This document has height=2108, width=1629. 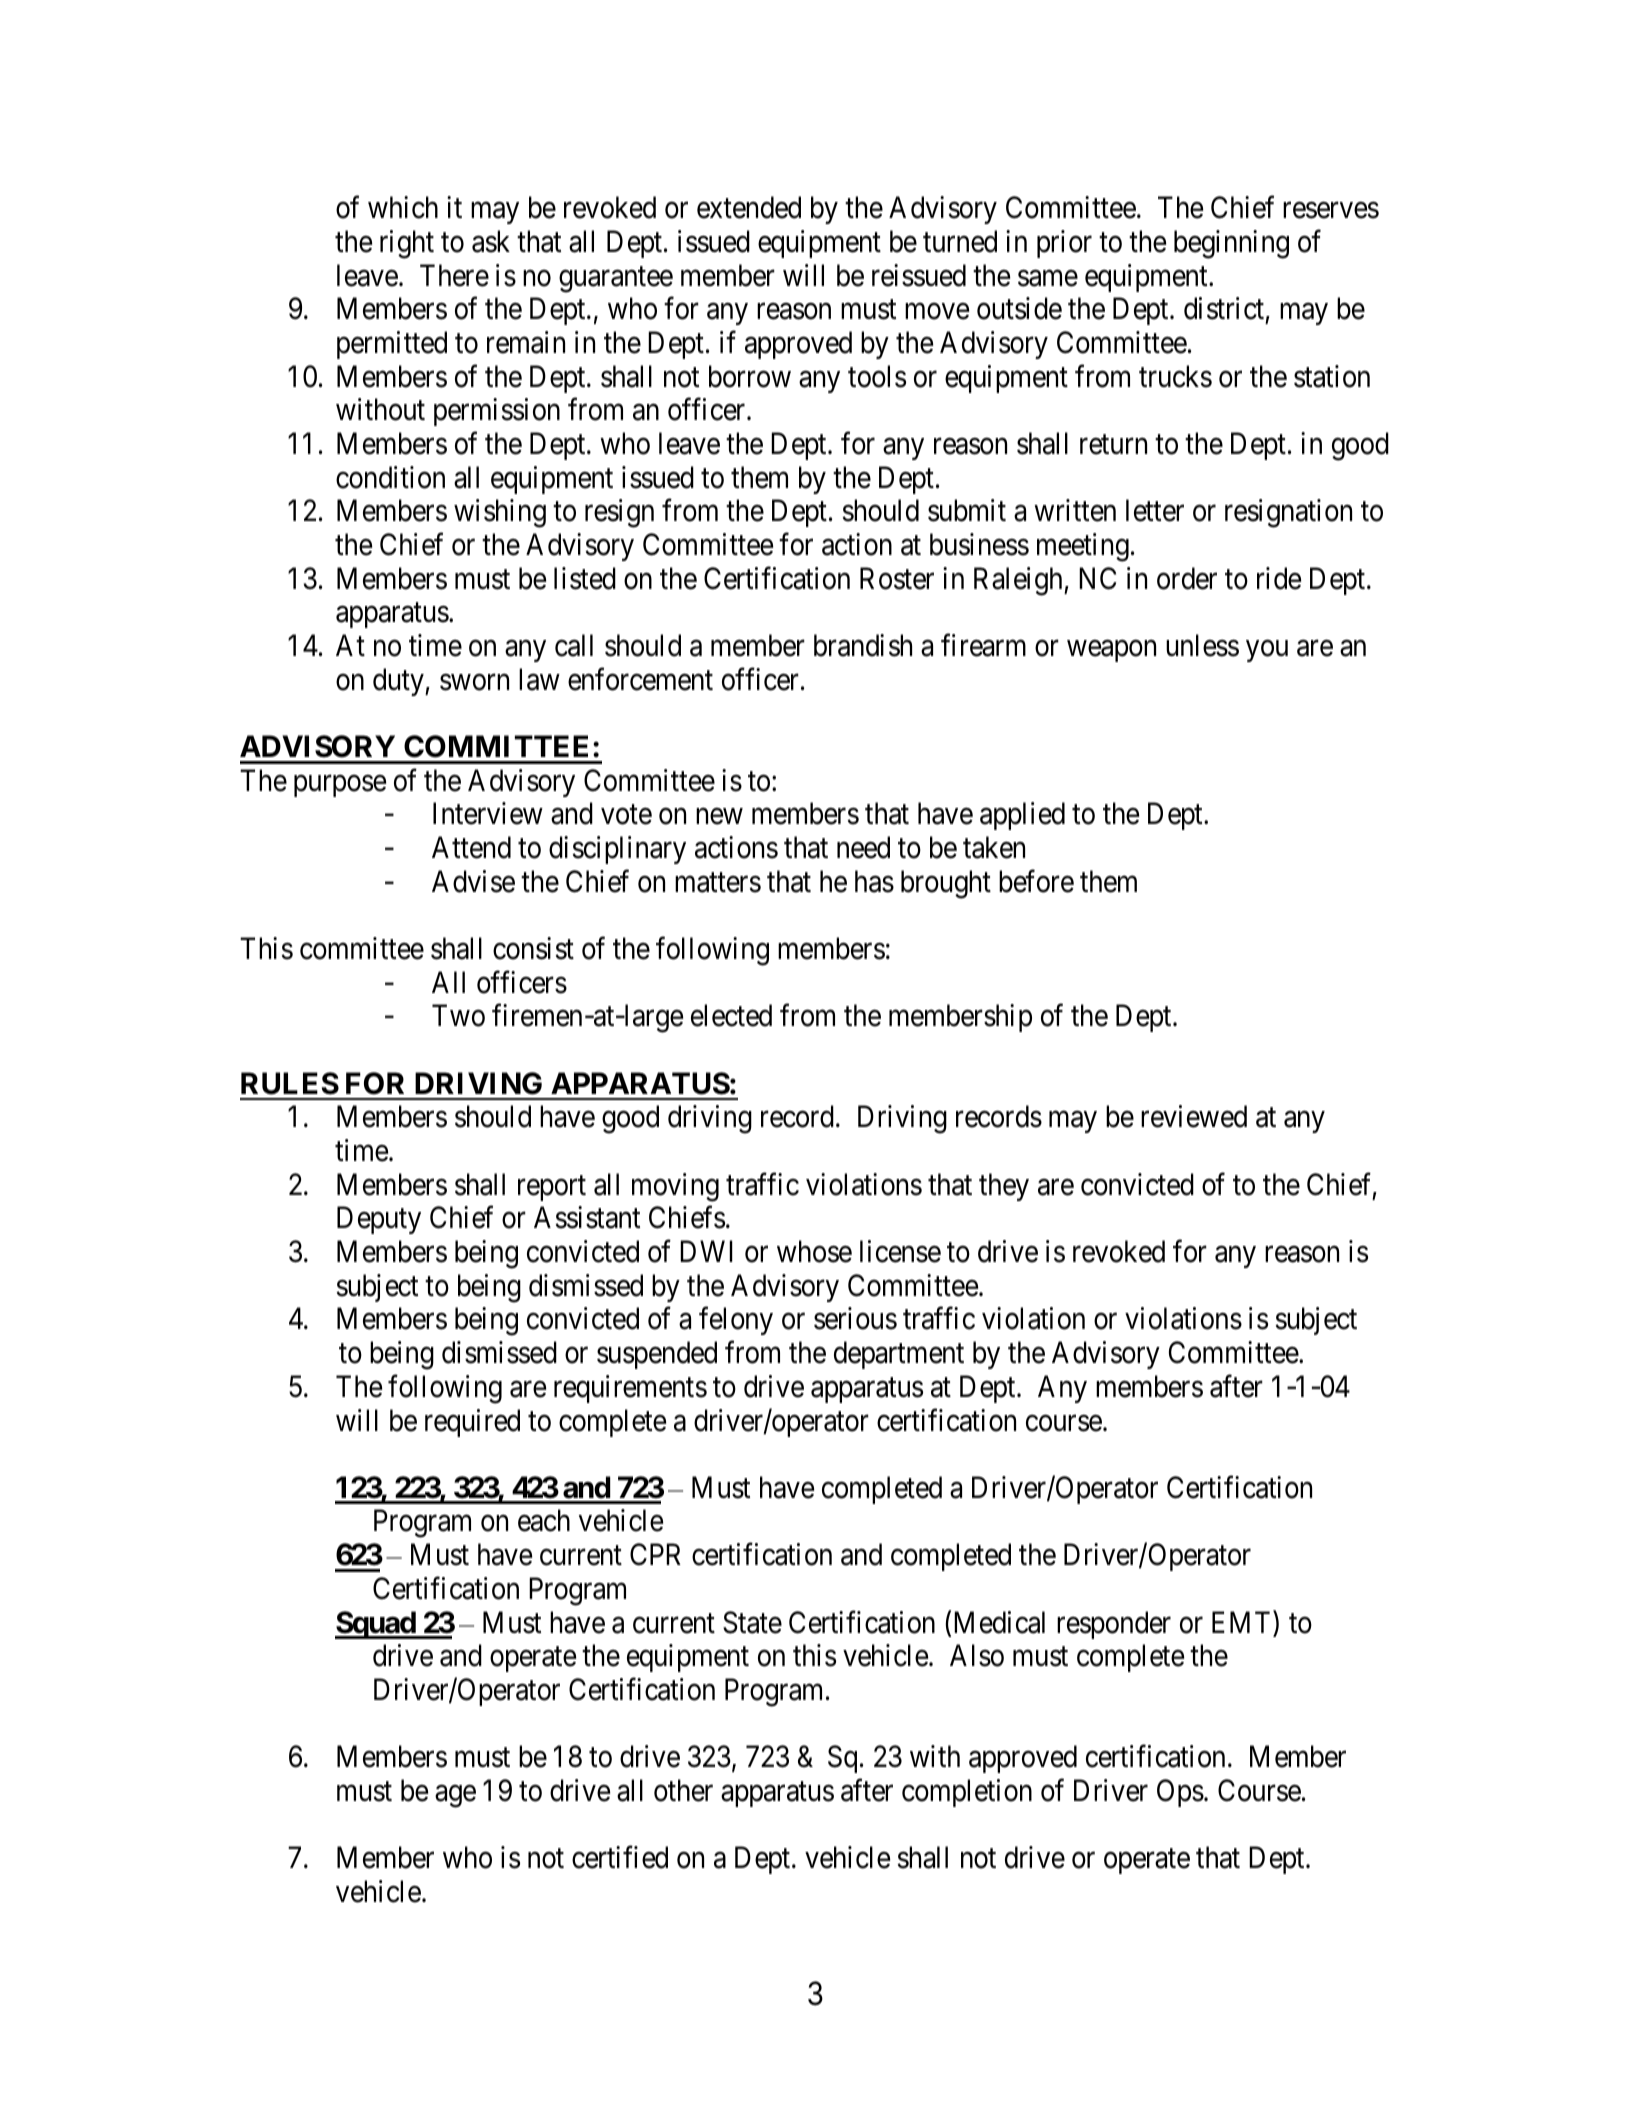 I want to click on you, so click(x=1267, y=651).
